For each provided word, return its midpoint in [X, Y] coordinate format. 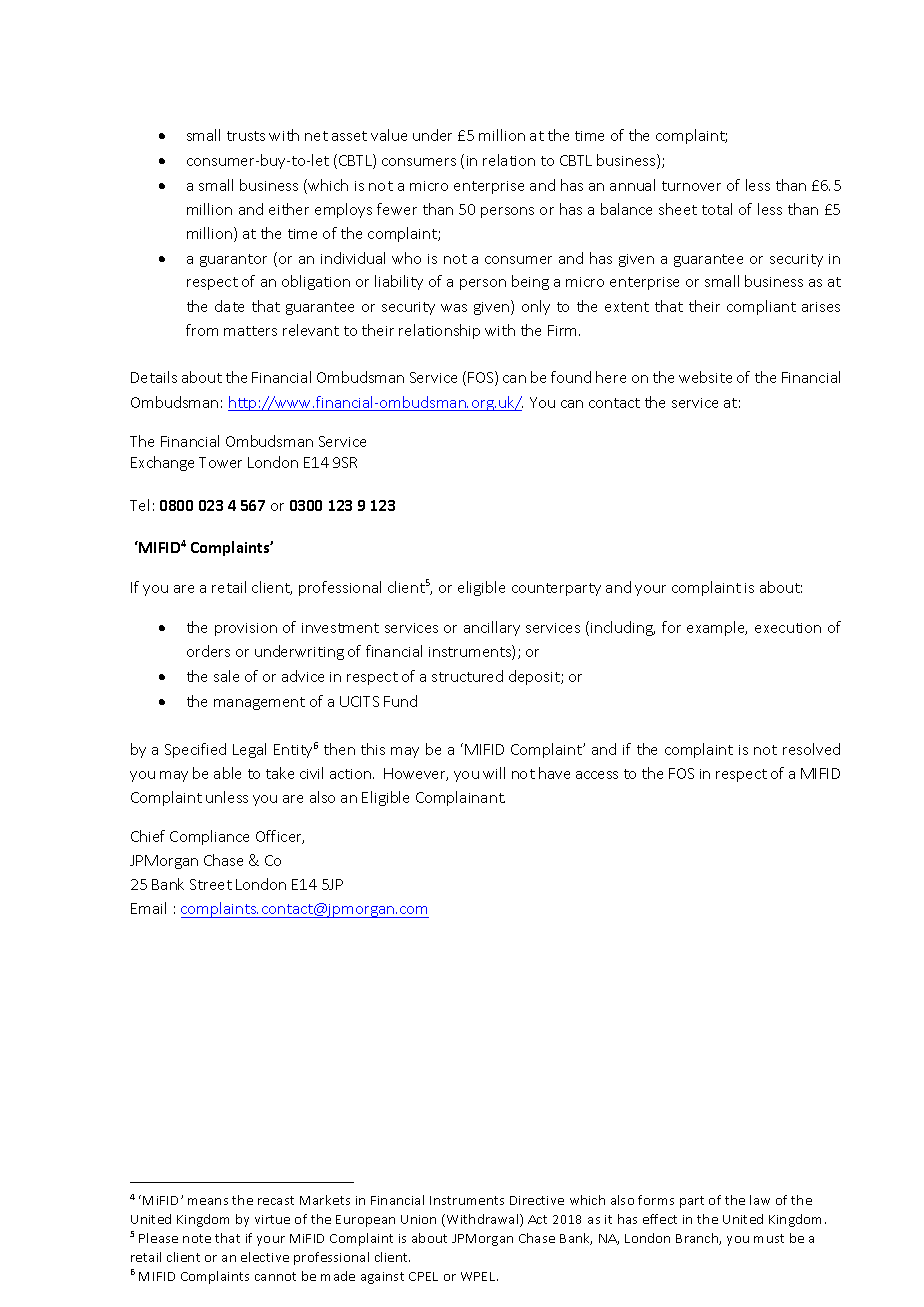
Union [418, 1219]
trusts [246, 136]
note [197, 1238]
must [769, 1238]
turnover [691, 186]
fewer [397, 209]
